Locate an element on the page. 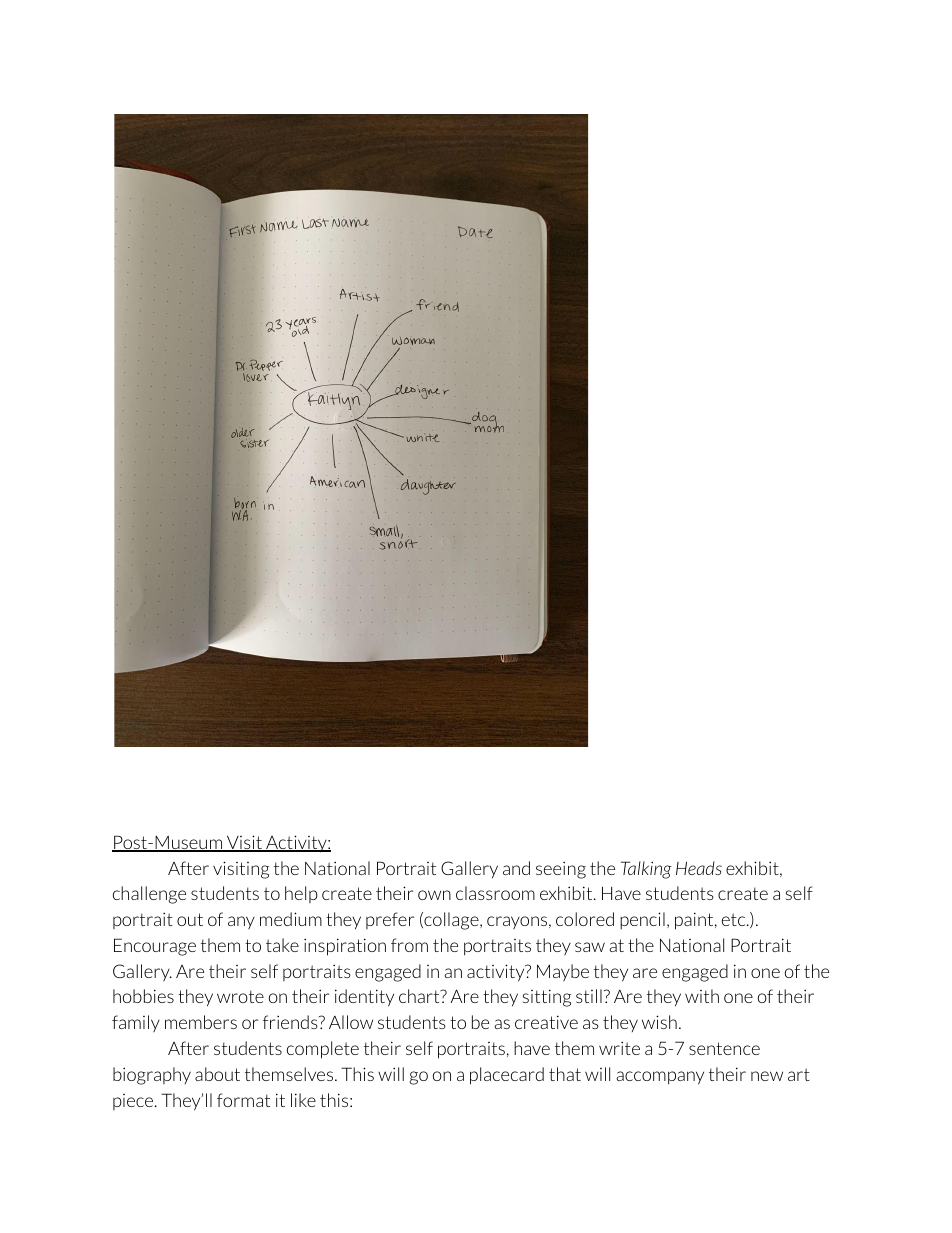  format is located at coordinates (243, 1100).
